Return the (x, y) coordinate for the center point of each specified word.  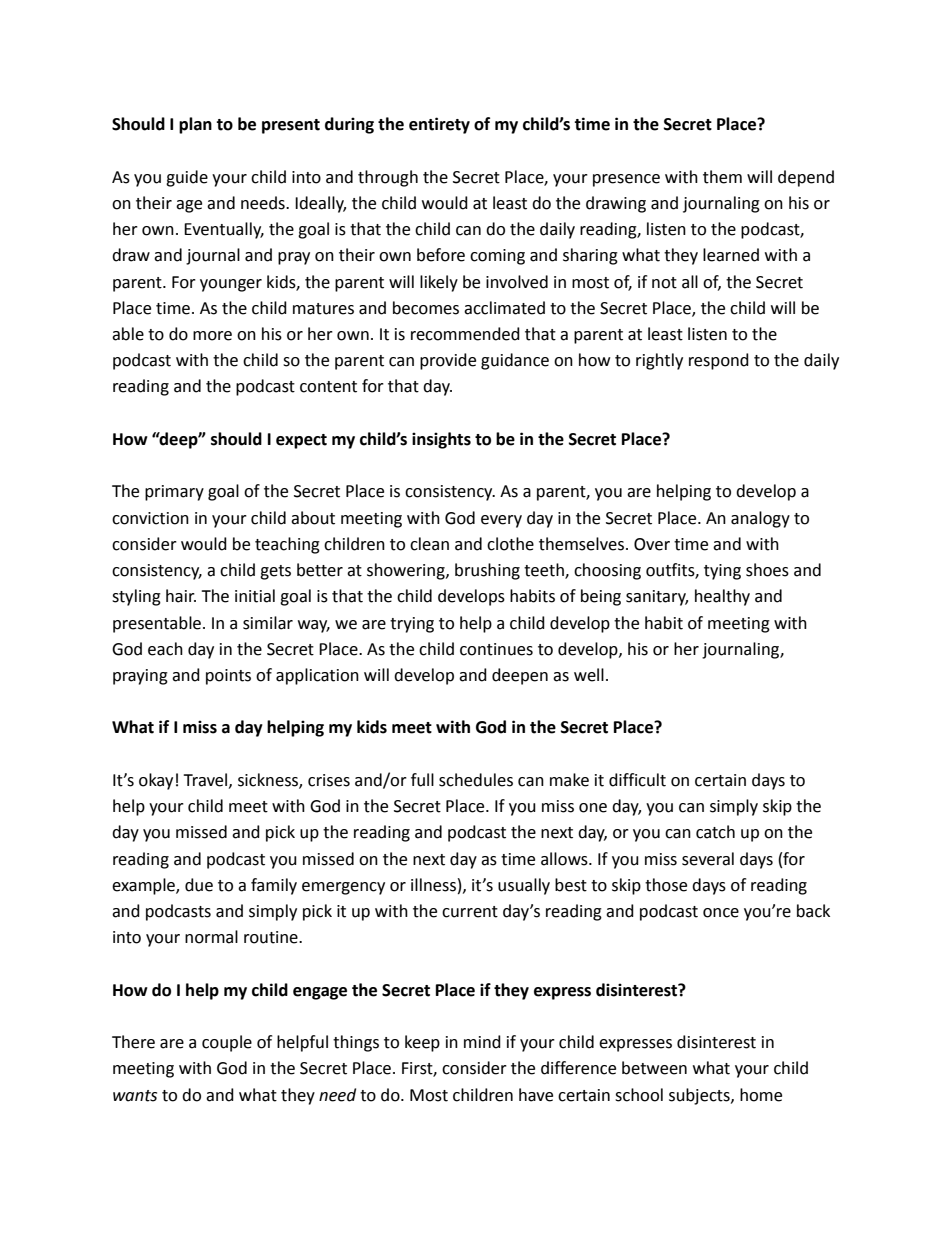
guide (187, 178)
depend (806, 178)
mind (482, 1042)
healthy (722, 597)
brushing (487, 571)
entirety (439, 125)
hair (181, 596)
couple (227, 1043)
